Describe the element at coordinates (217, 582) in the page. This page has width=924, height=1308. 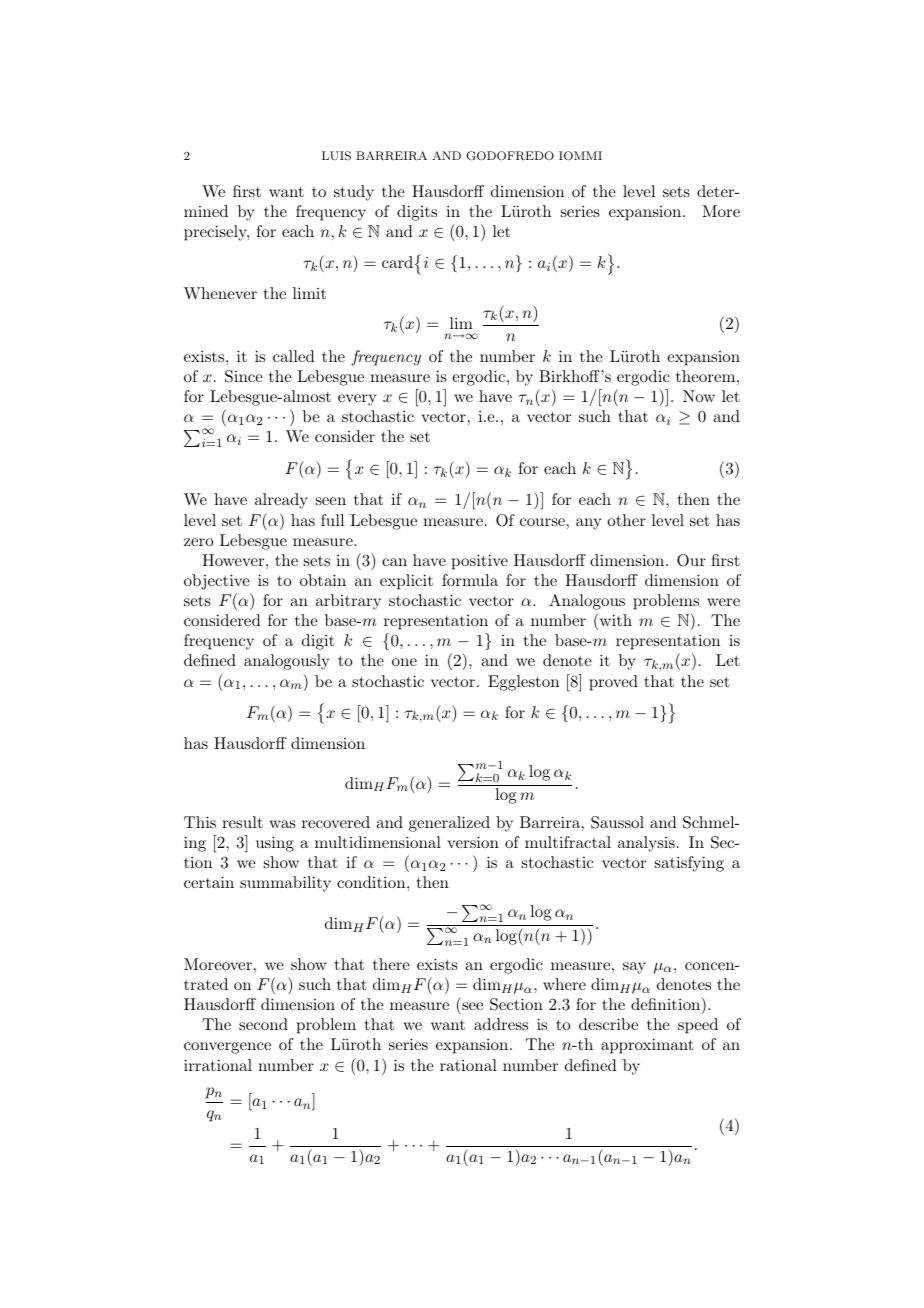
I see `objective` at that location.
